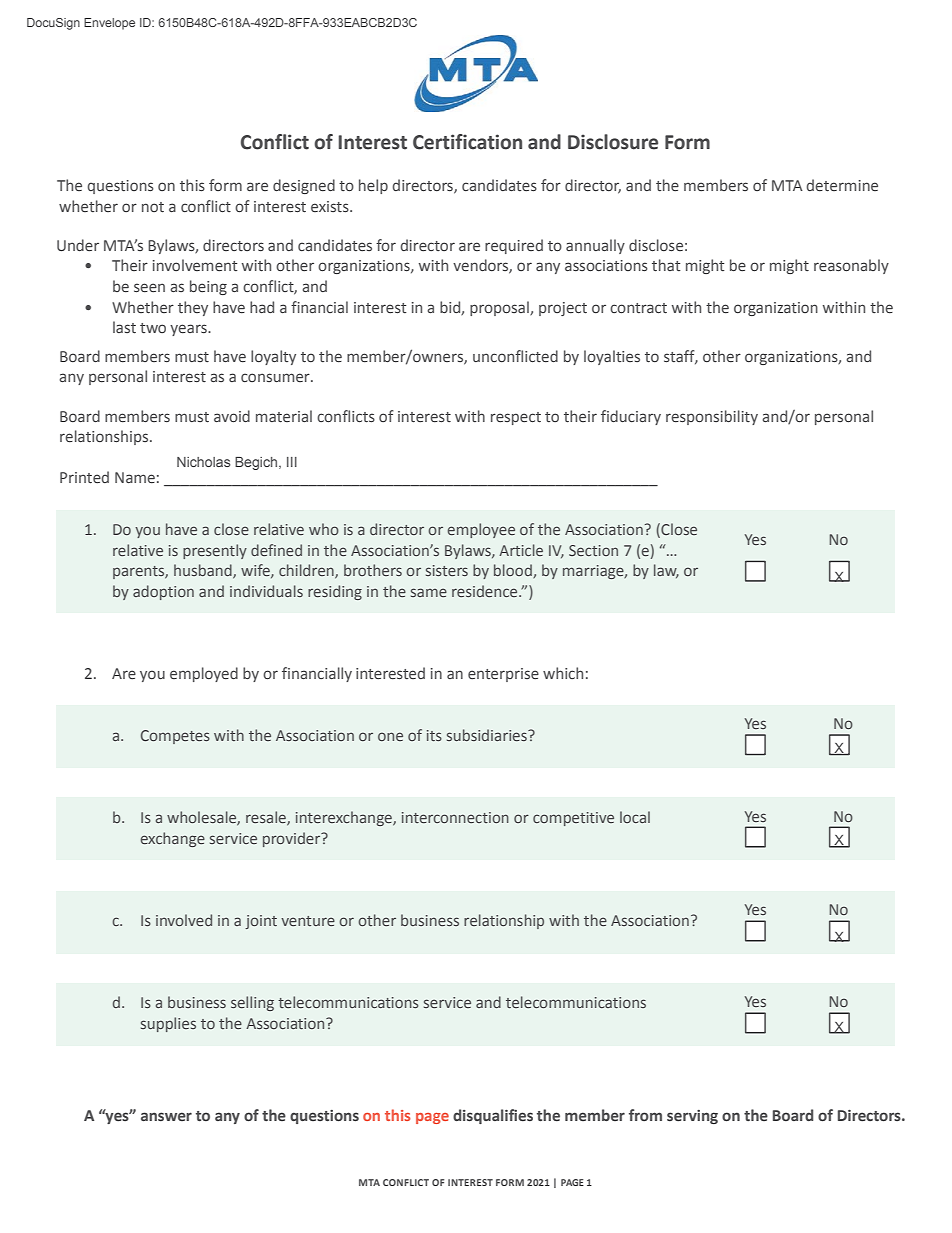  What do you see at coordinates (135, 478) in the page?
I see `Name` at bounding box center [135, 478].
